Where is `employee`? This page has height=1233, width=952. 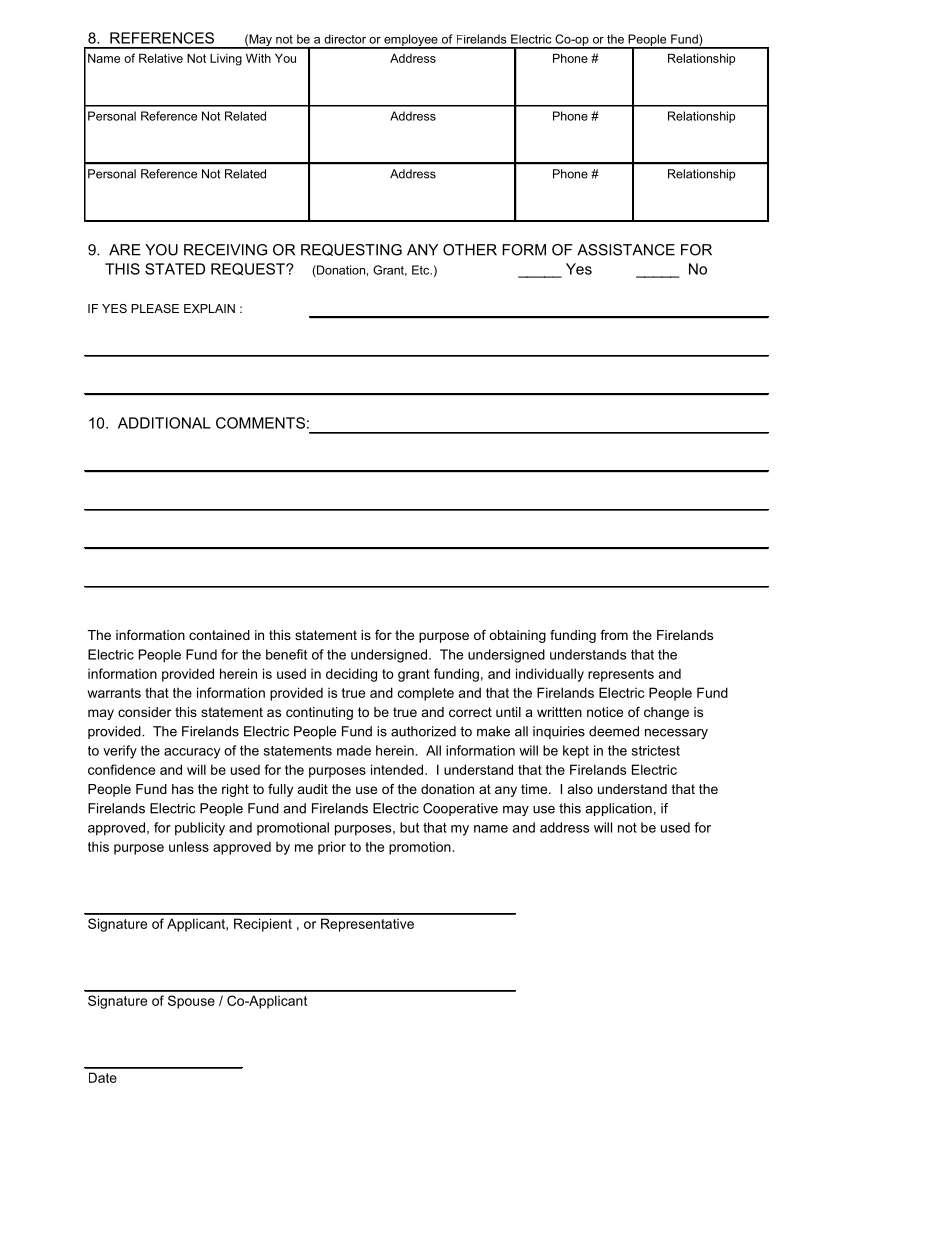 employee is located at coordinates (411, 41).
